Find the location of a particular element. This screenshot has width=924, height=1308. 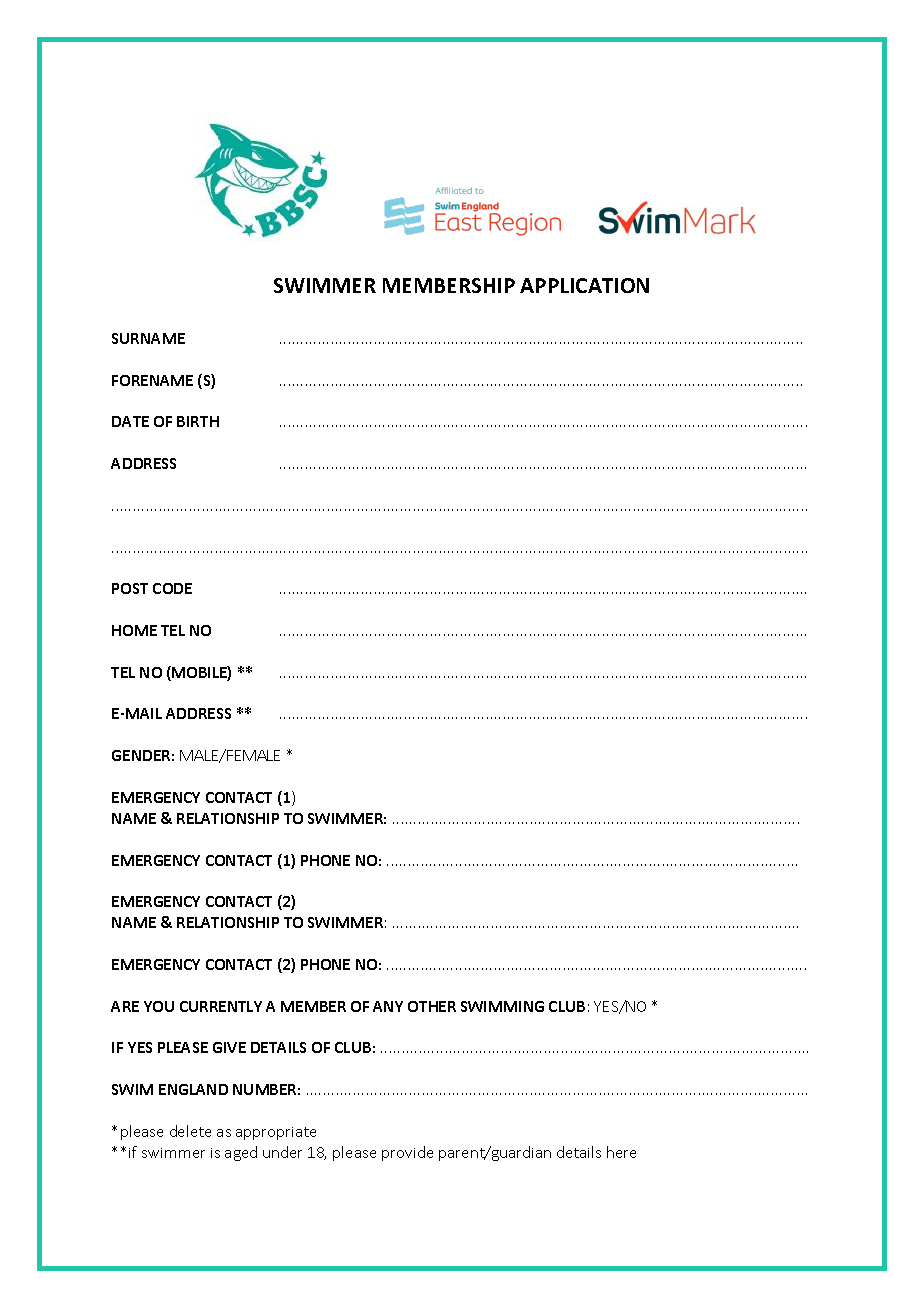

provide is located at coordinates (407, 1153).
